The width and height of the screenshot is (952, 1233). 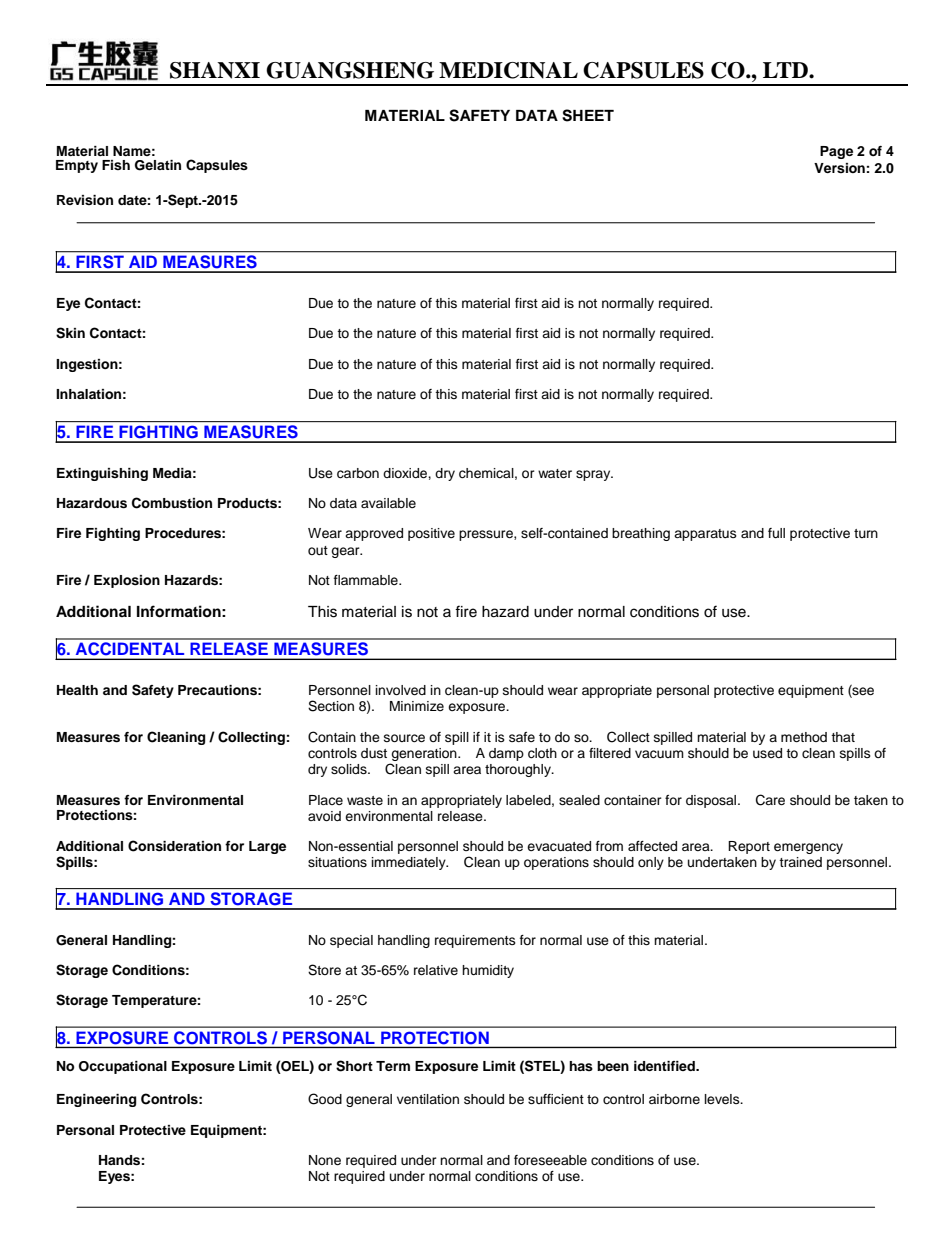 What do you see at coordinates (836, 152) in the screenshot?
I see `Page` at bounding box center [836, 152].
